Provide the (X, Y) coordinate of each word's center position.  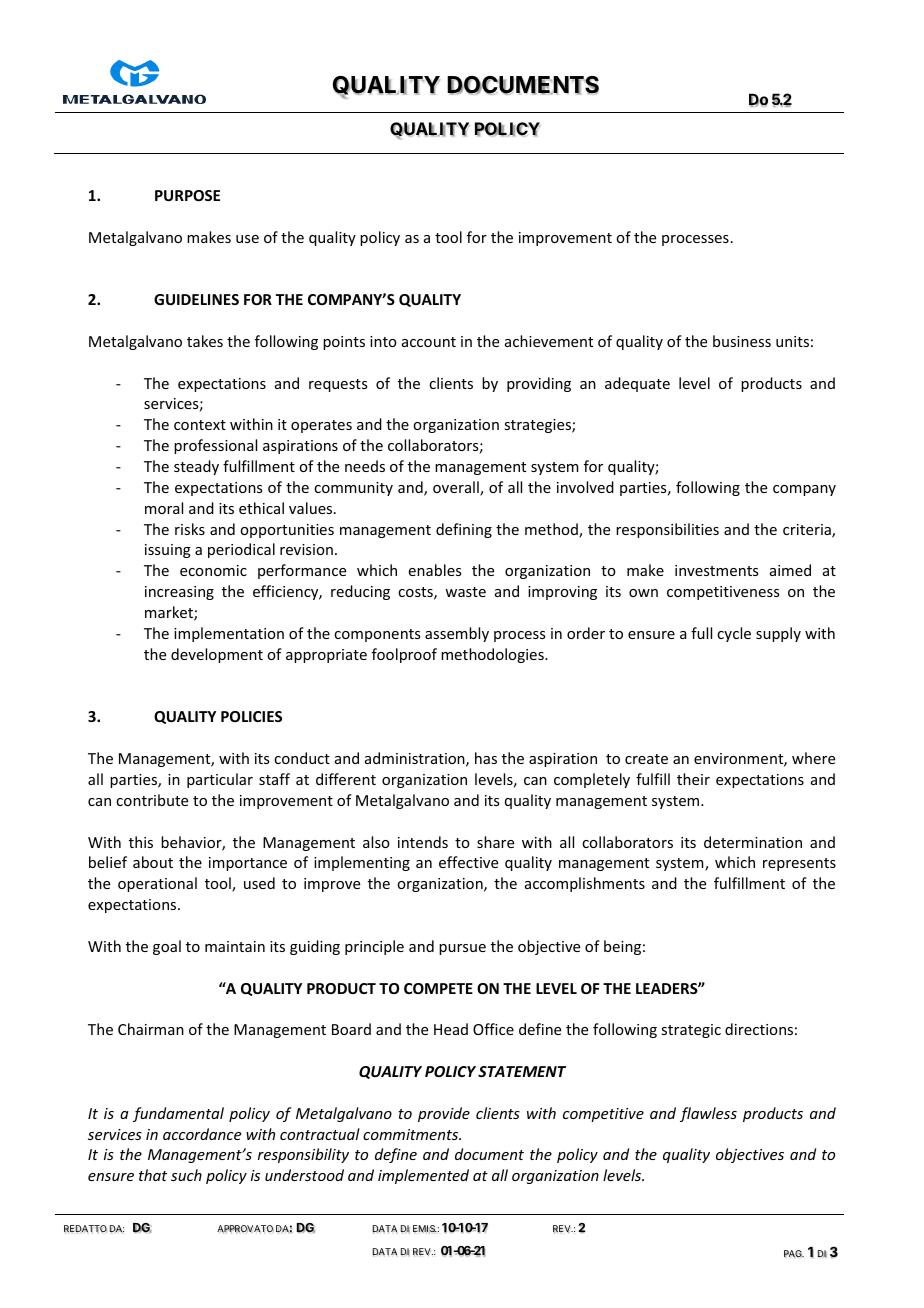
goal (167, 947)
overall (457, 488)
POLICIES (251, 716)
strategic (691, 1031)
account (429, 342)
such (186, 1175)
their (693, 779)
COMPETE (438, 988)
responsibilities (667, 530)
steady (196, 467)
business (742, 341)
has (486, 758)
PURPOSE (187, 195)
